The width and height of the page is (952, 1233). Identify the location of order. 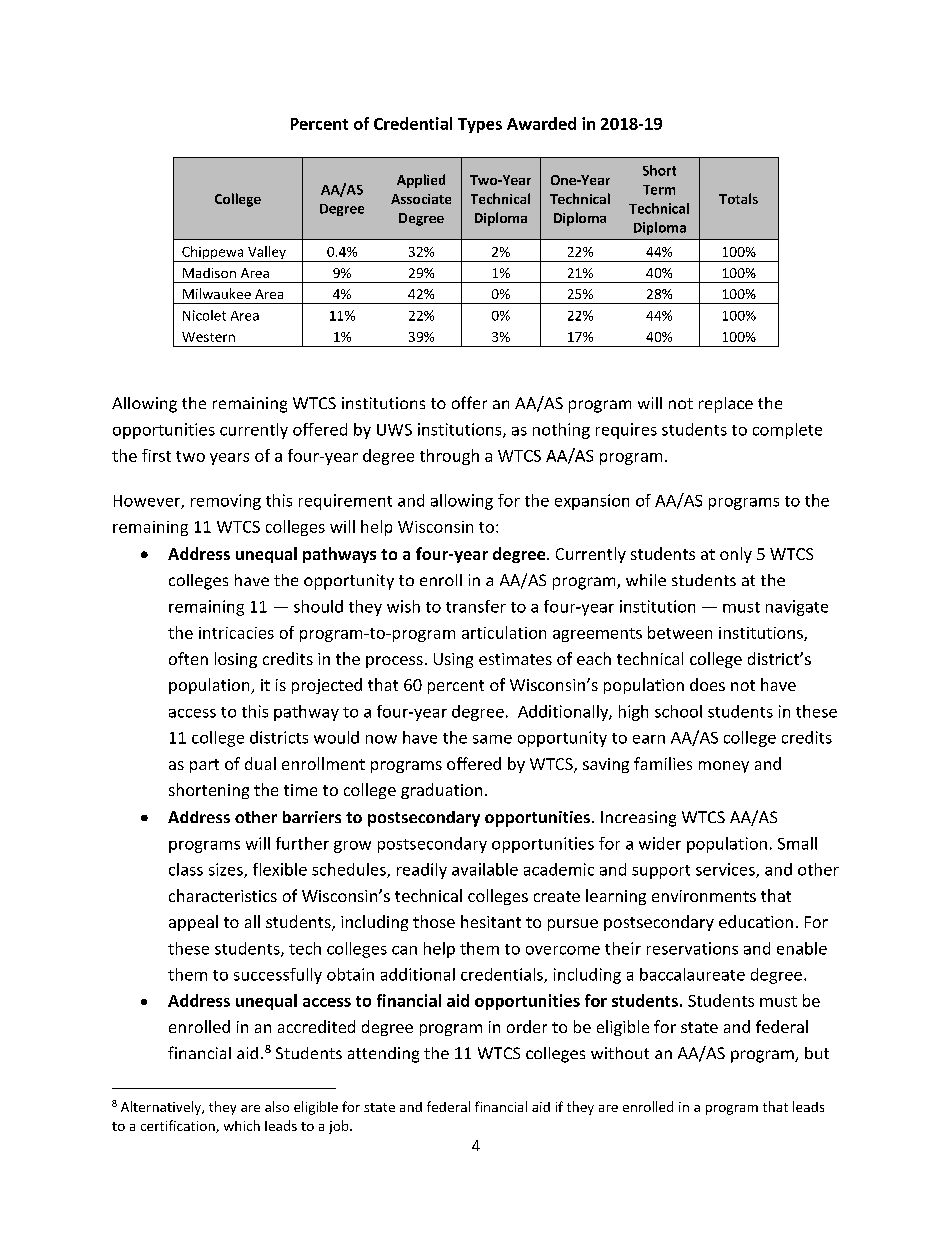
(527, 1026).
